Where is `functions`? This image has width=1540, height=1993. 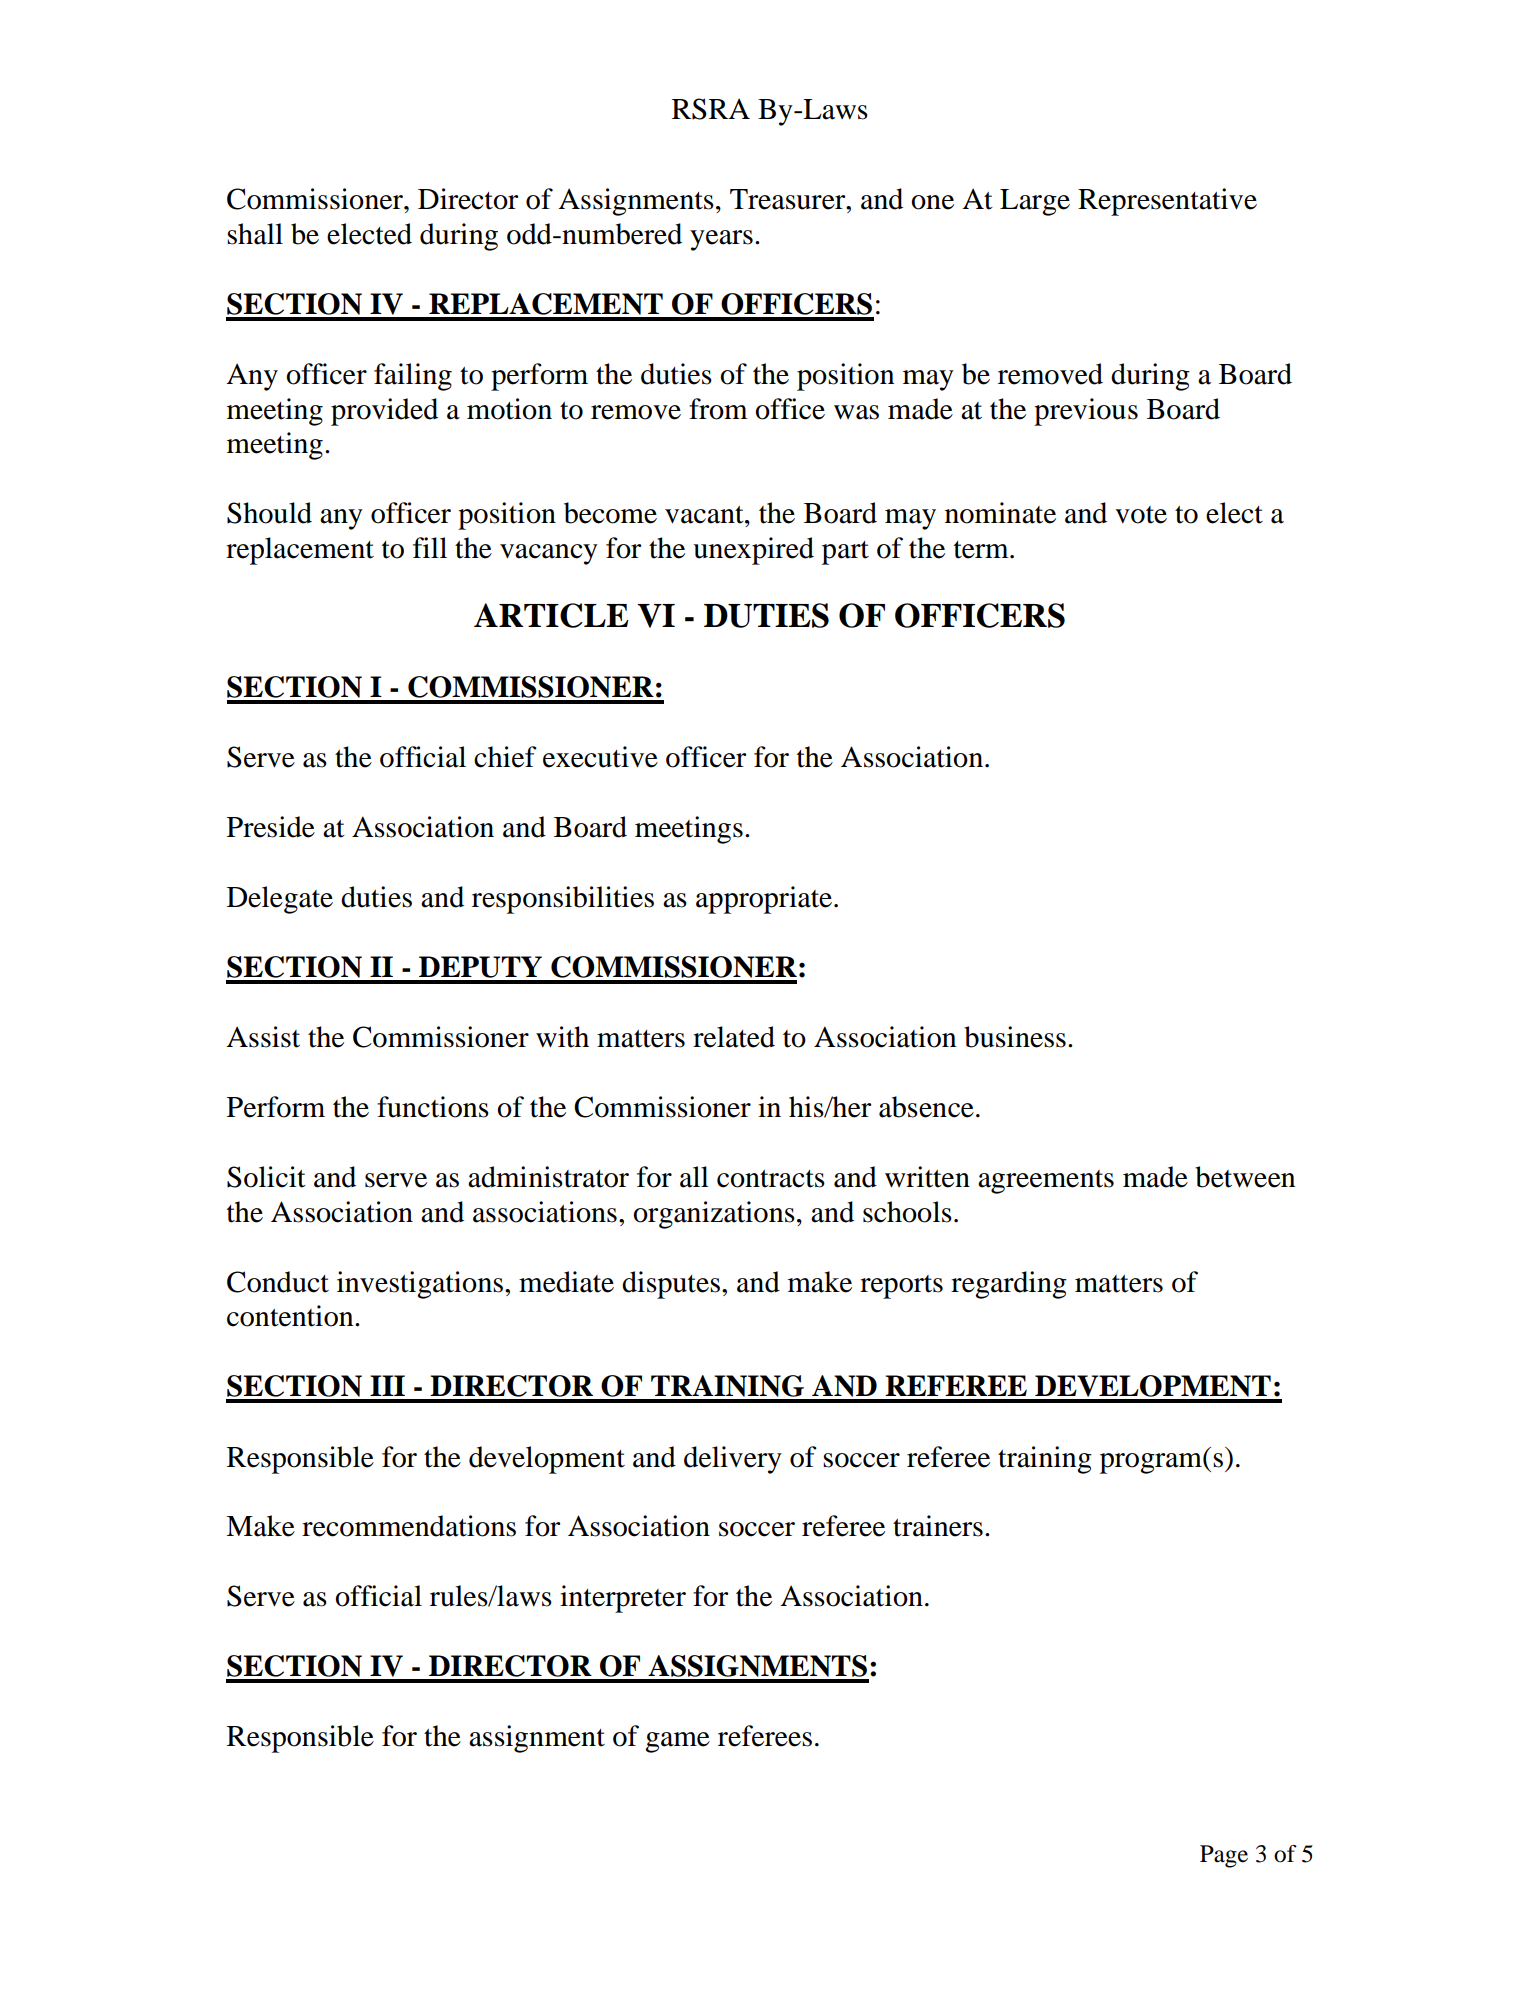 functions is located at coordinates (433, 1107).
